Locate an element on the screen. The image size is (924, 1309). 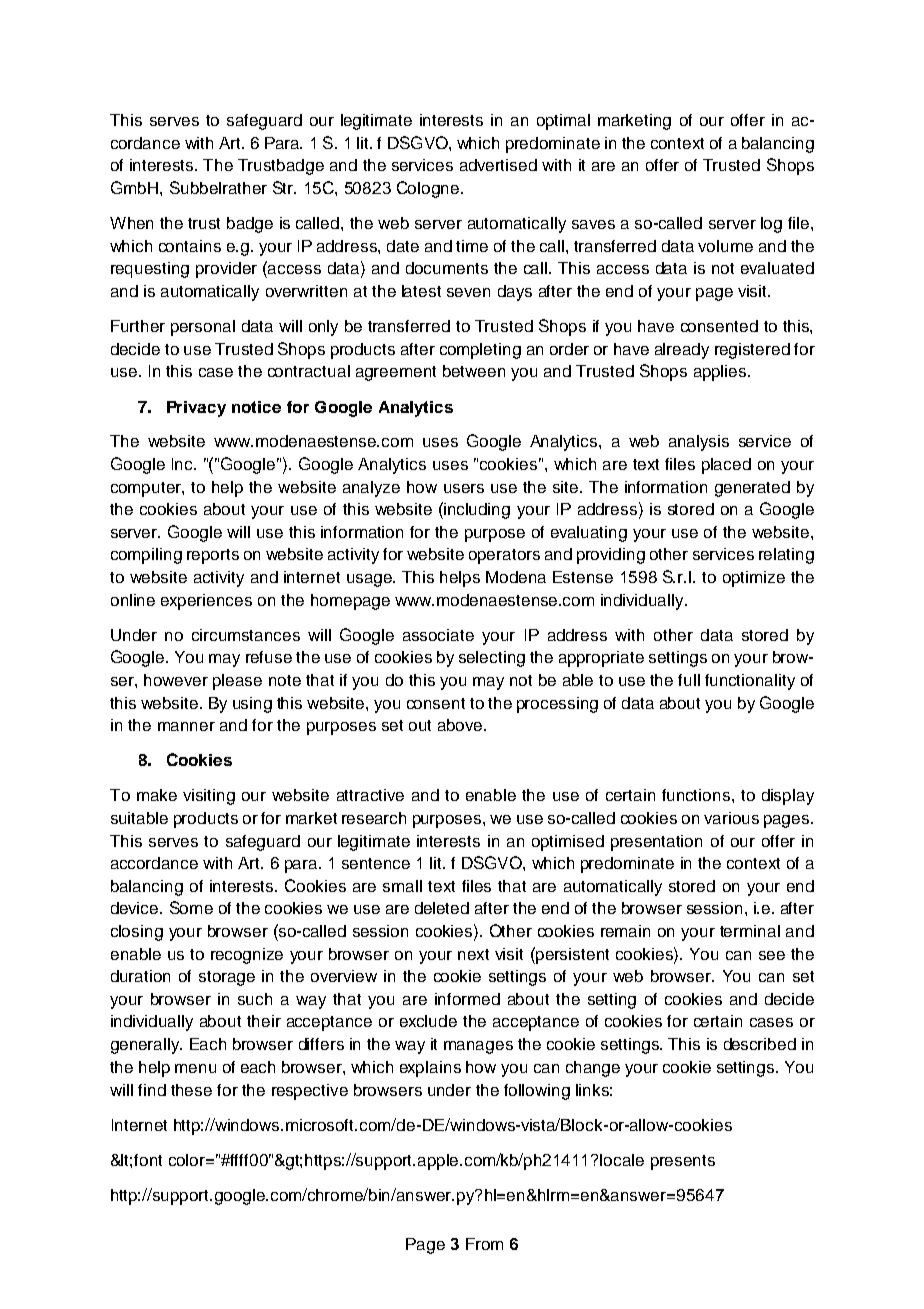
volume is located at coordinates (725, 246).
